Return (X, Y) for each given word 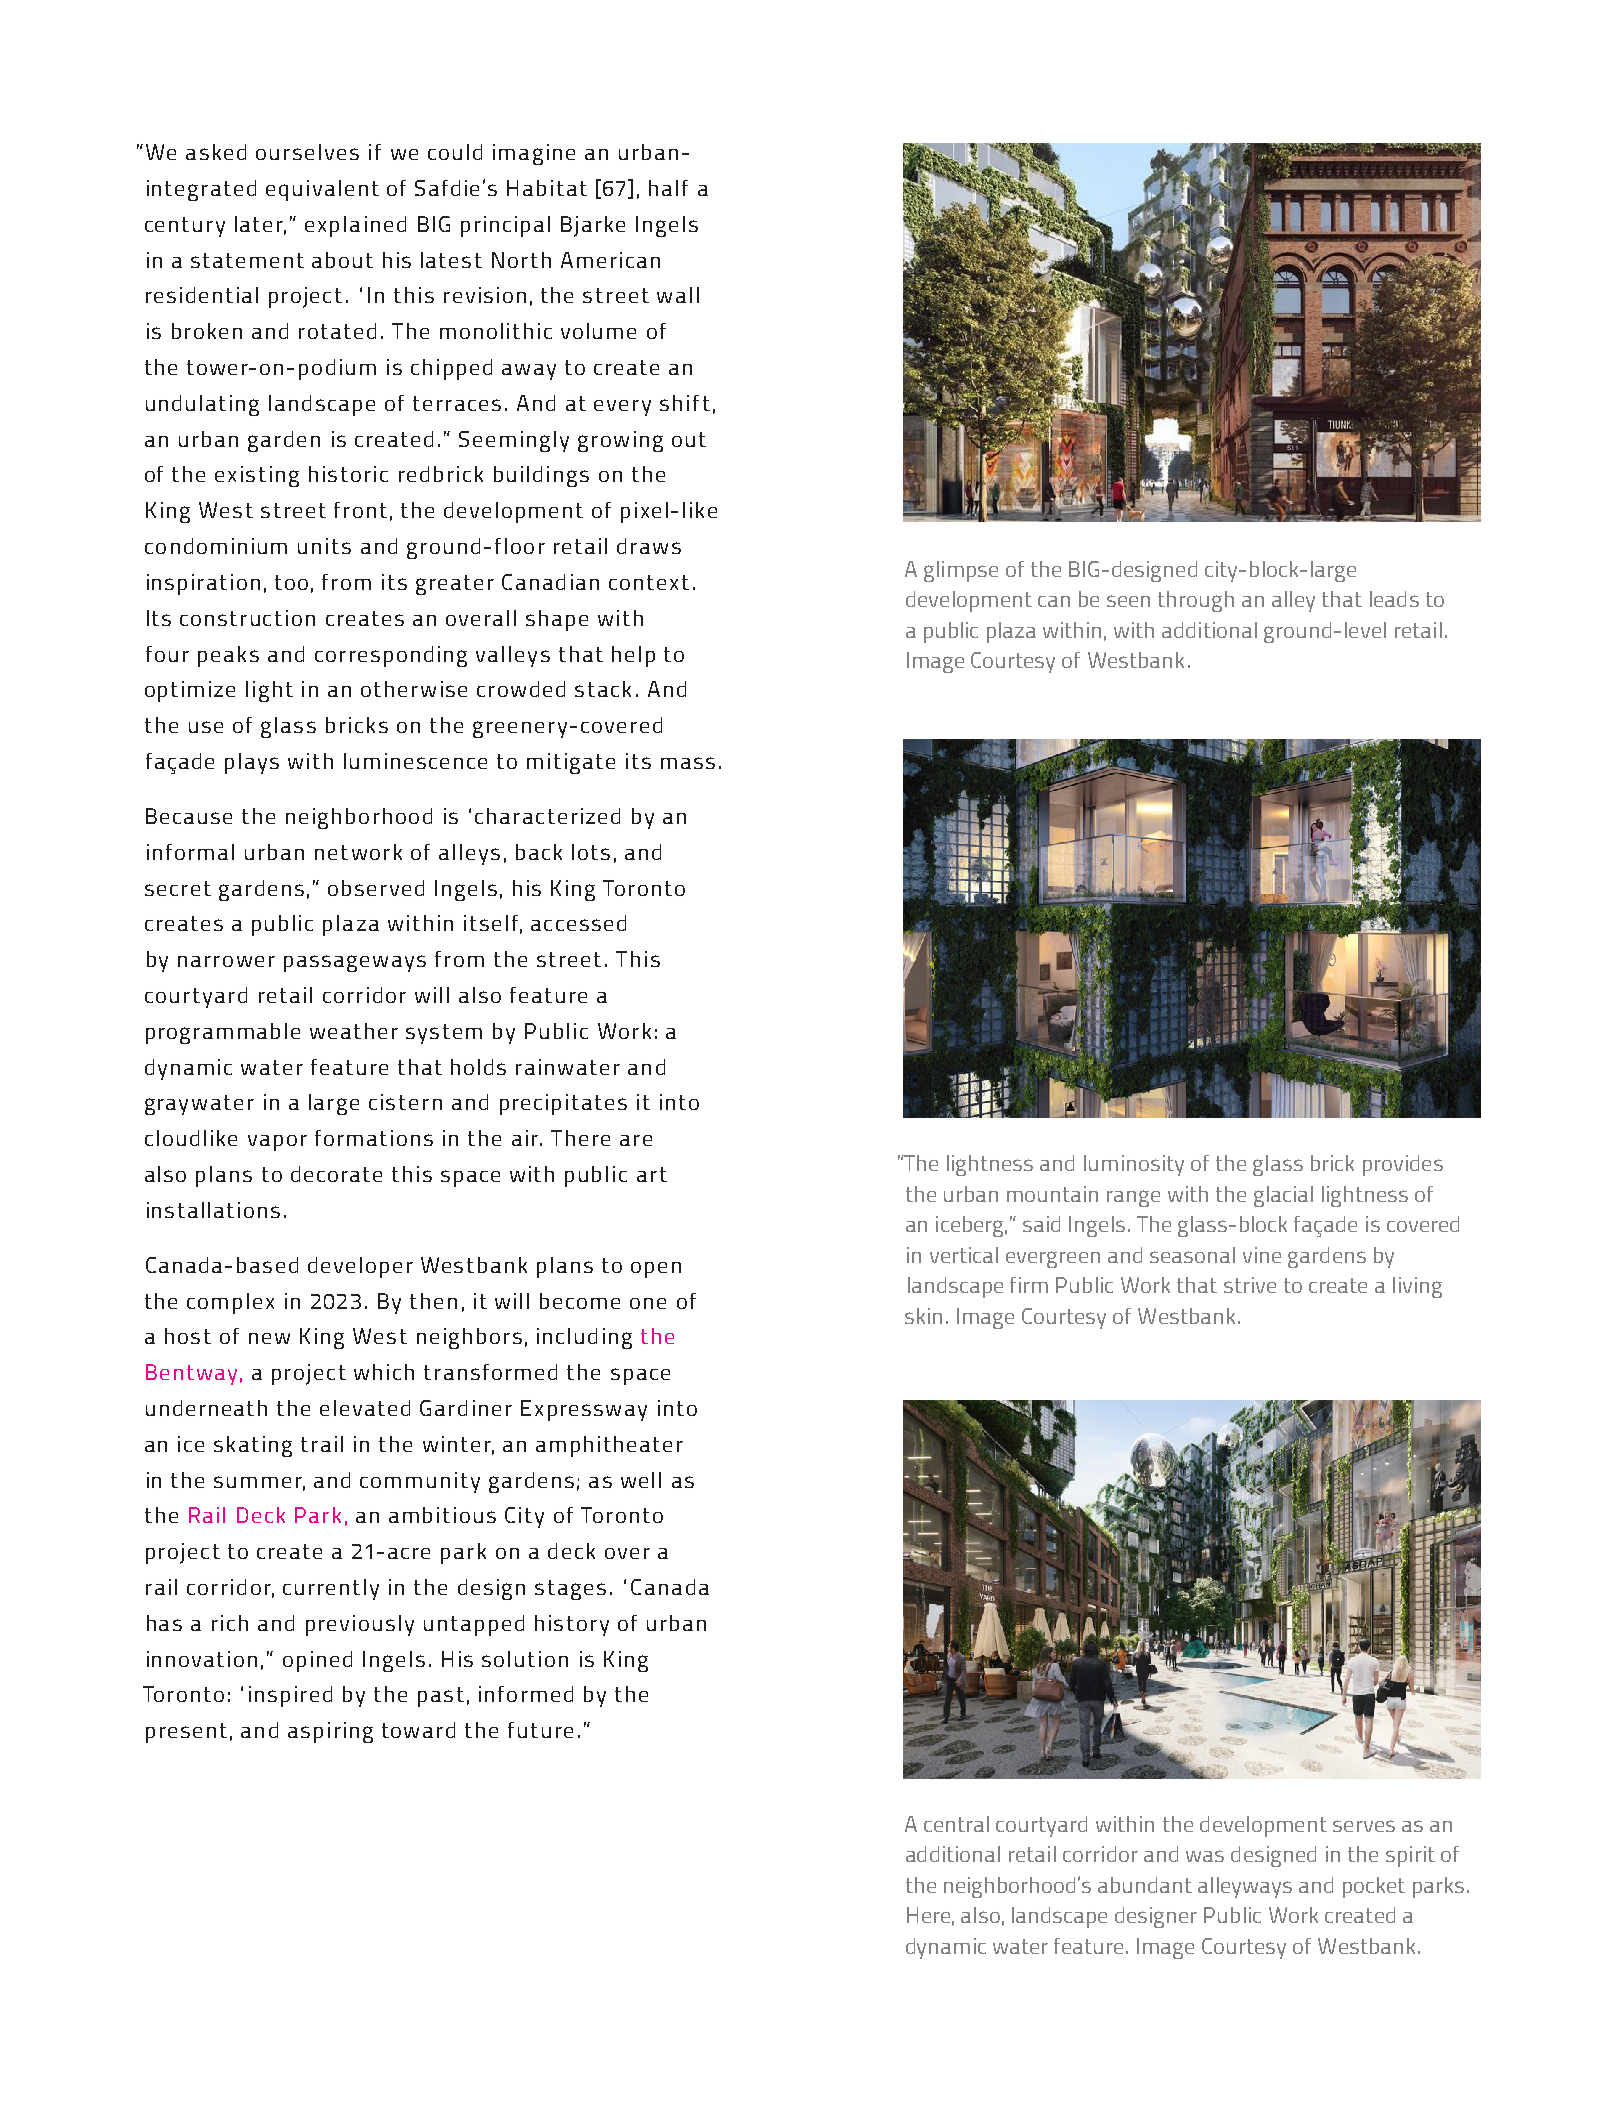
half (668, 188)
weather (354, 1031)
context (649, 582)
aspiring (330, 1732)
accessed (578, 923)
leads (1394, 599)
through (1196, 601)
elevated (365, 1408)
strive (1250, 1285)
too (291, 582)
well (641, 1480)
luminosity (1134, 1165)
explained (355, 226)
